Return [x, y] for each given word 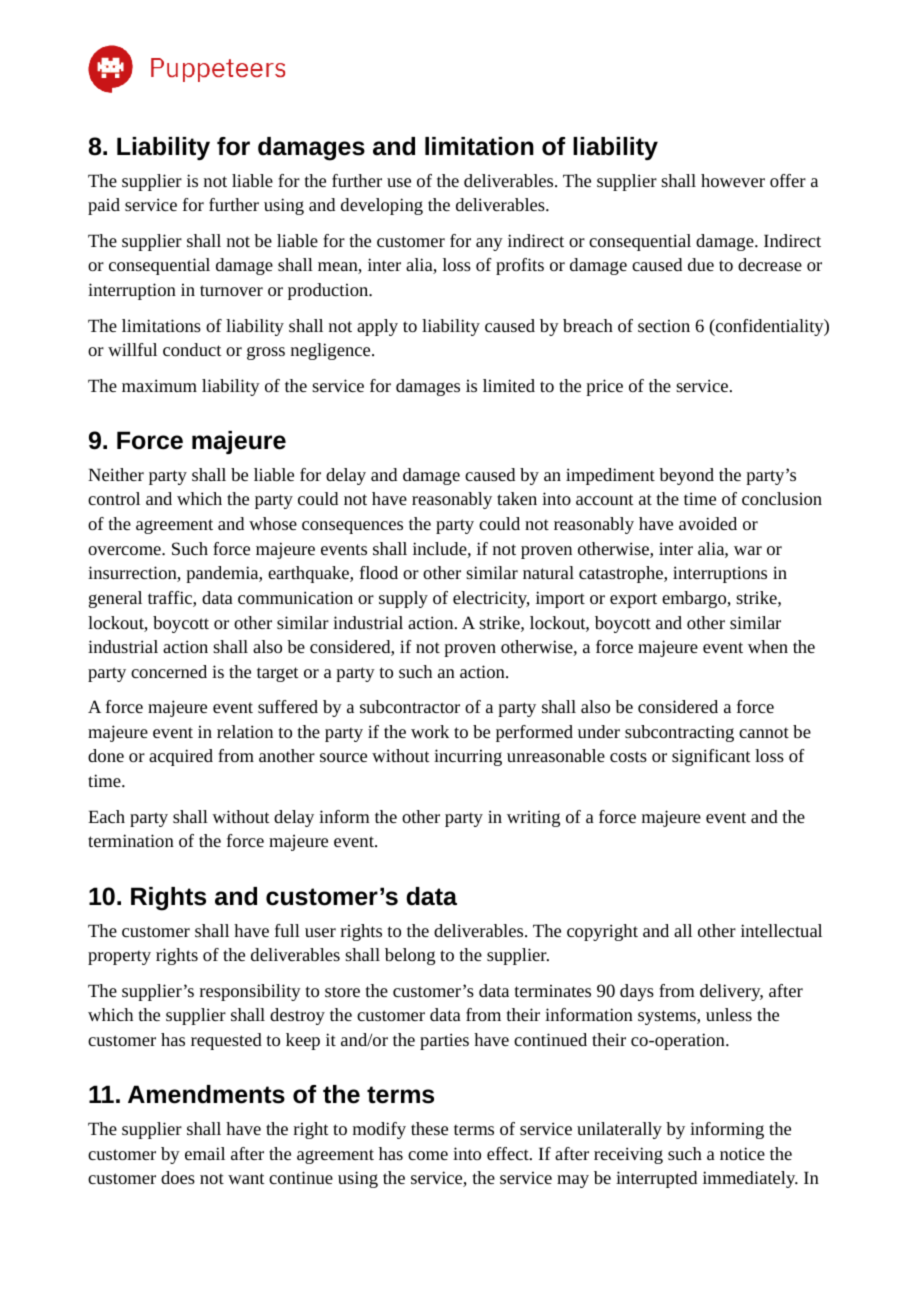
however [733, 180]
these [429, 1128]
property [119, 957]
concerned [169, 671]
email [205, 1153]
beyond [686, 476]
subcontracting [679, 733]
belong [410, 956]
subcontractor [410, 706]
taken [517, 498]
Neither [116, 474]
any [489, 244]
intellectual [781, 930]
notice [742, 1153]
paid [104, 206]
